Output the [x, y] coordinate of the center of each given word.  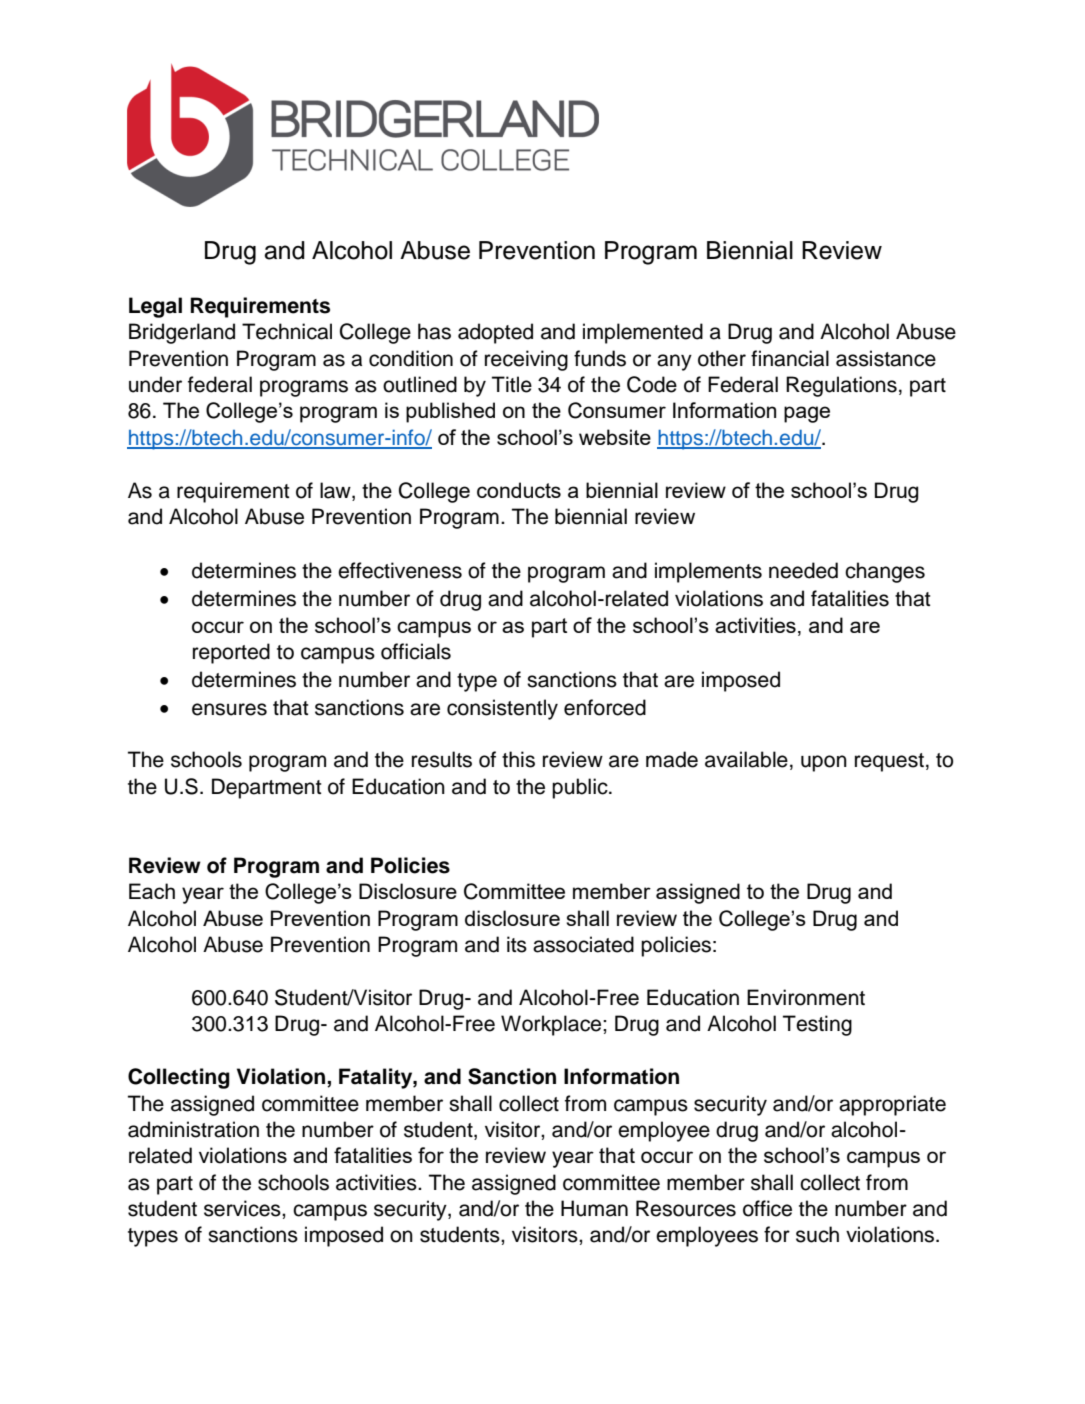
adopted [495, 333]
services [243, 1208]
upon [824, 763]
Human [594, 1208]
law [336, 490]
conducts [519, 490]
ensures [229, 709]
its [517, 944]
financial [790, 358]
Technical [287, 331]
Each [152, 891]
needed [803, 570]
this [518, 759]
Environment [806, 997]
